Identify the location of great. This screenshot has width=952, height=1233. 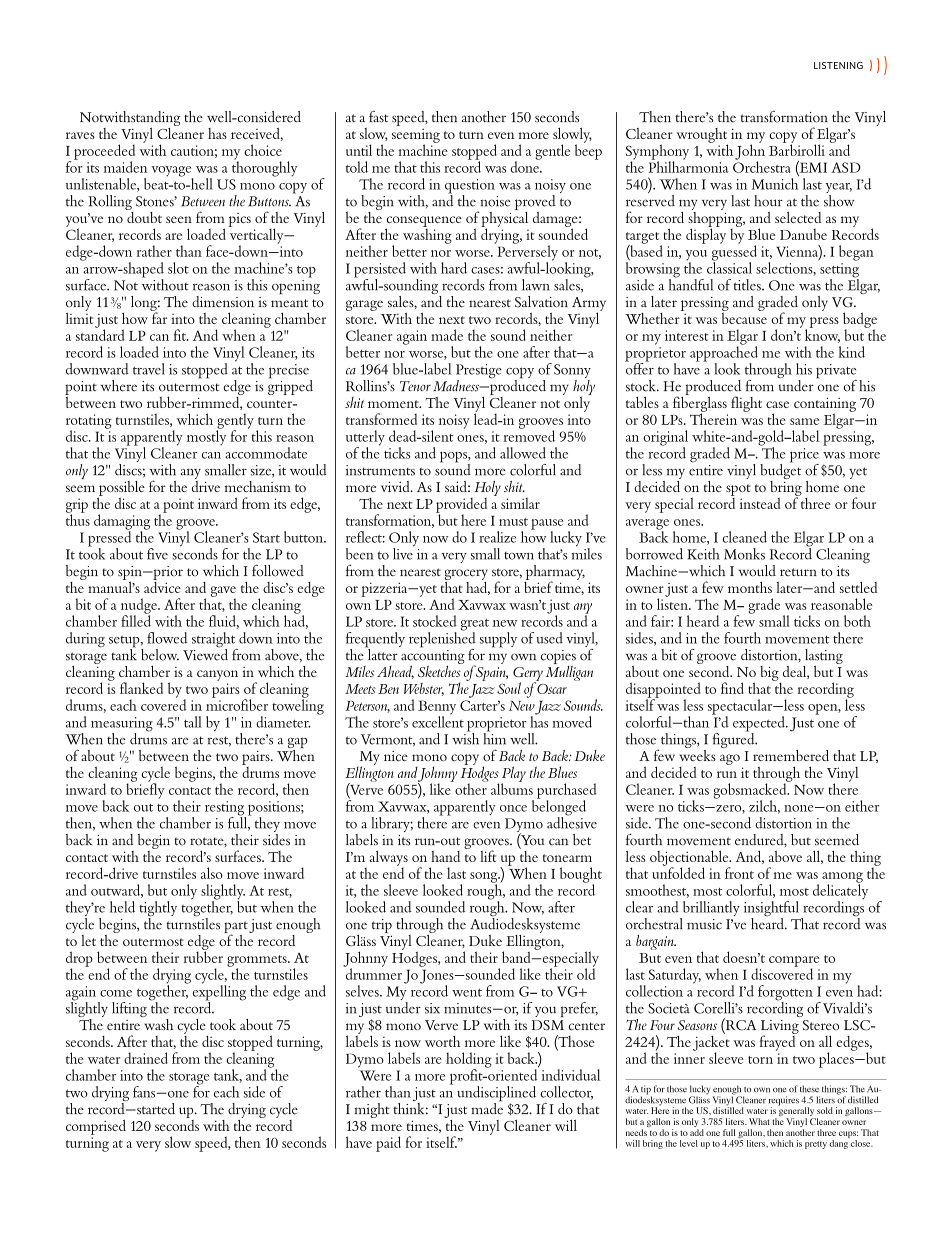
(475, 626).
